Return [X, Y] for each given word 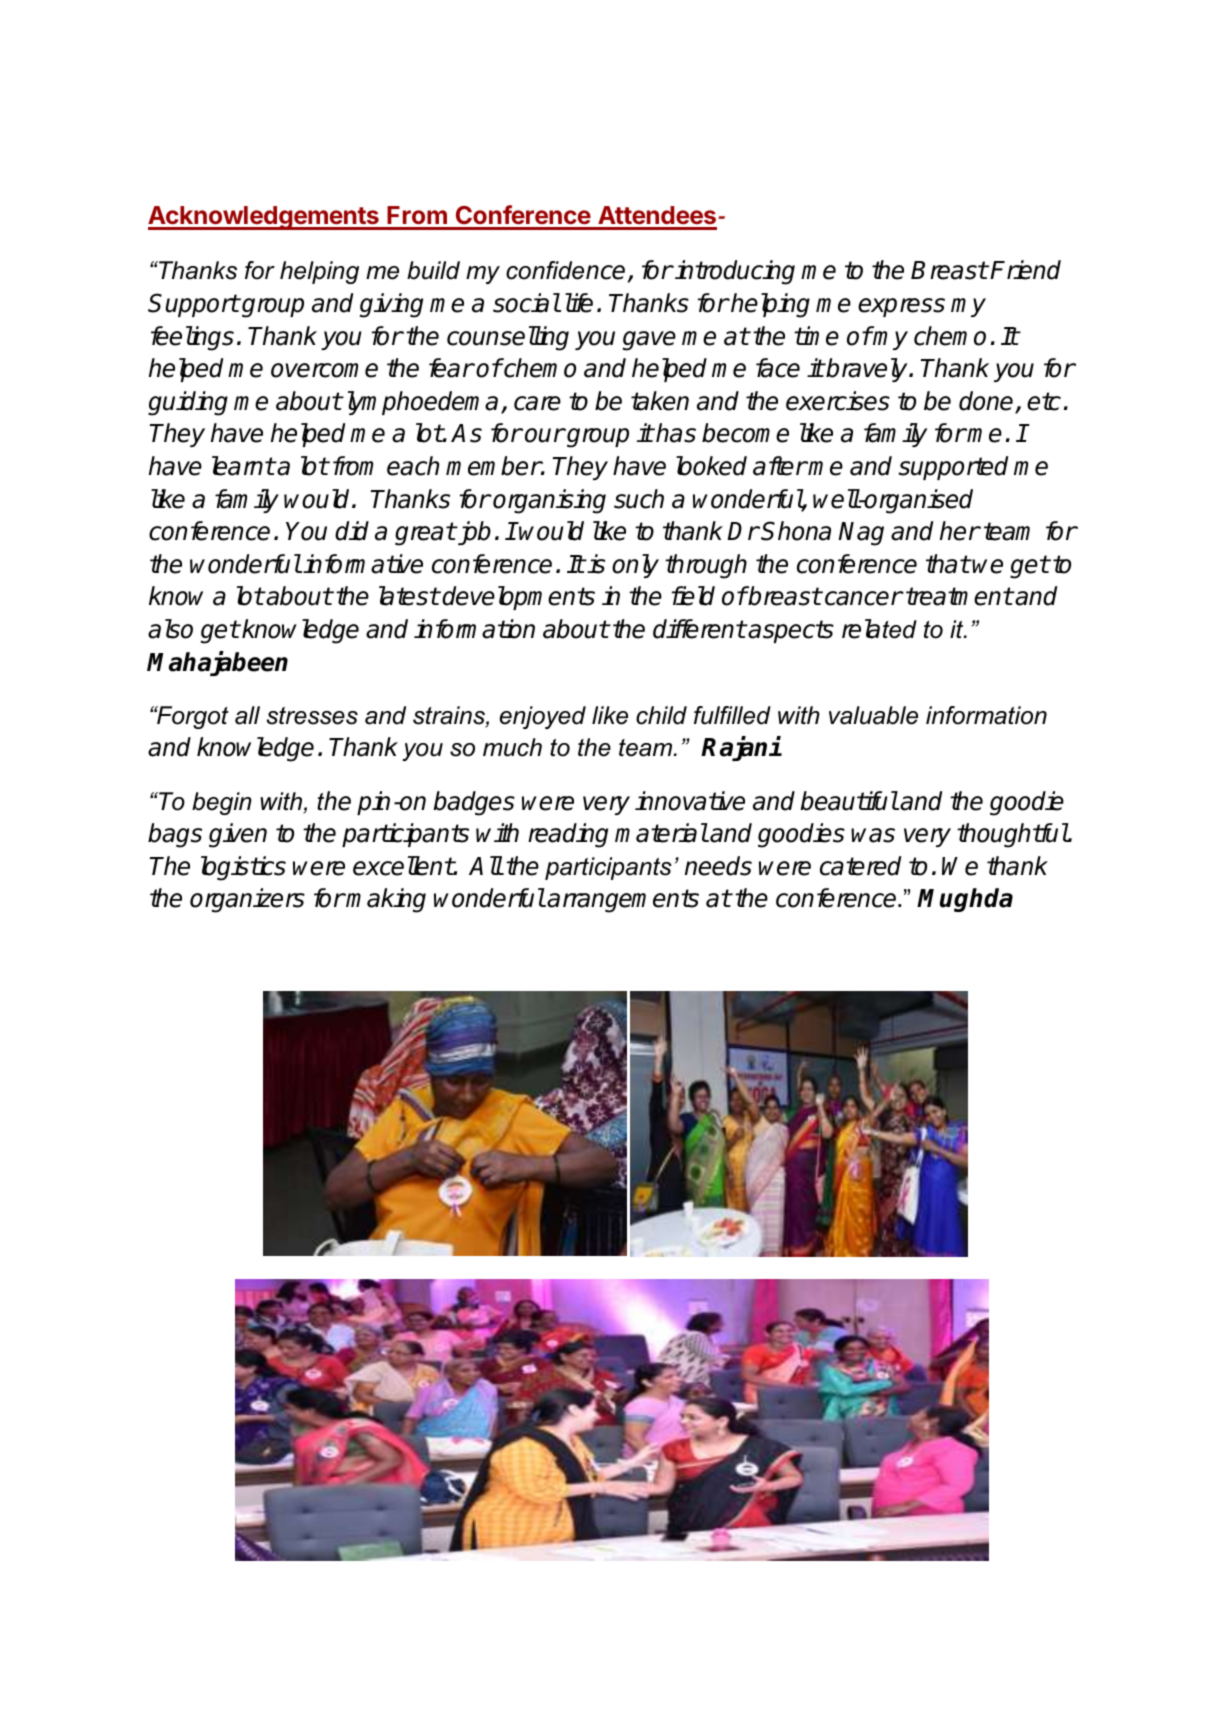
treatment [959, 596]
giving [391, 305]
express [901, 307]
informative [363, 564]
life [579, 303]
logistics [243, 868]
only [635, 566]
